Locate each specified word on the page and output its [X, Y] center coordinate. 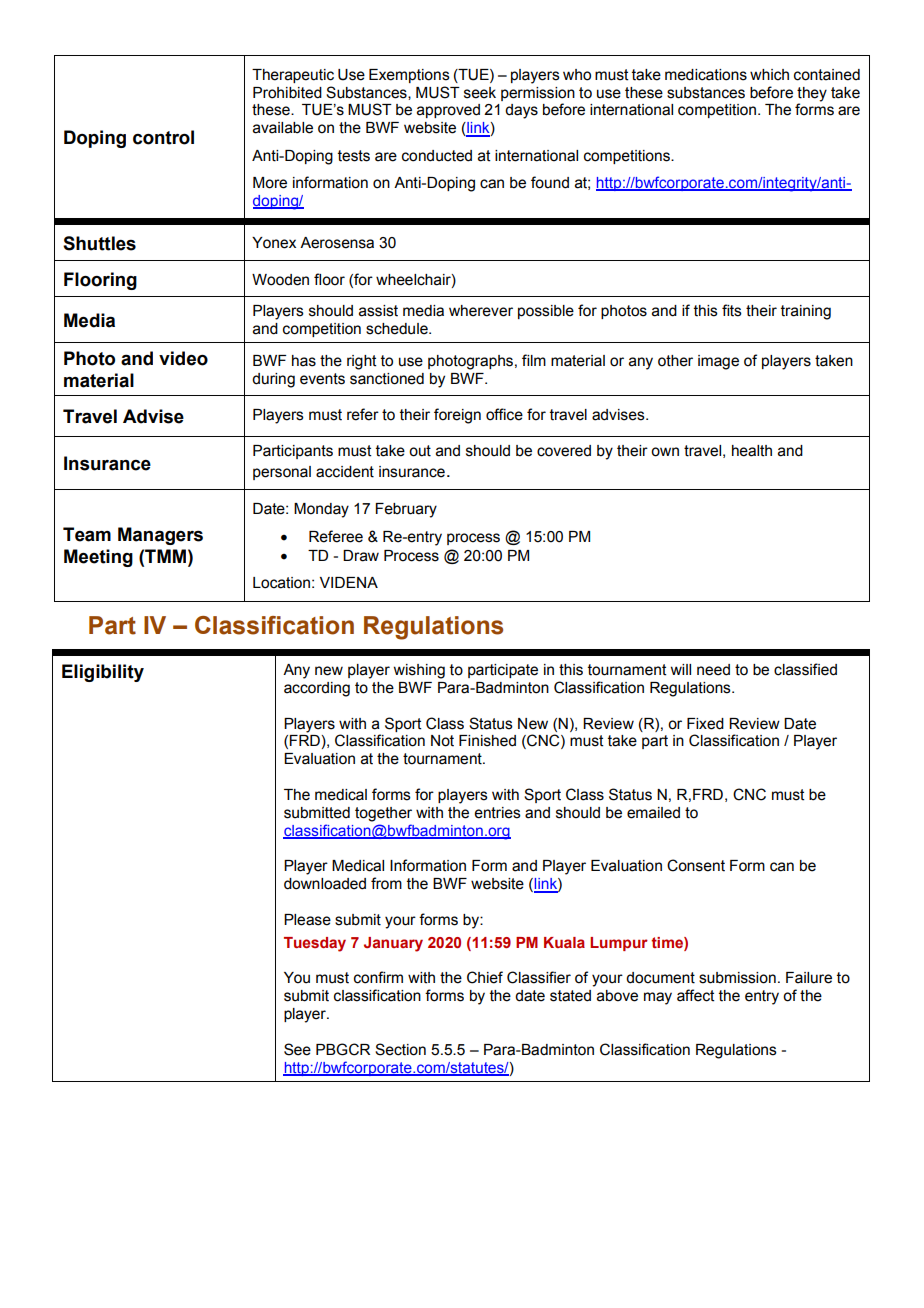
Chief [485, 977]
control [163, 137]
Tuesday [315, 944]
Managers [160, 536]
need [713, 670]
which [769, 75]
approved [448, 111]
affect [696, 995]
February [406, 510]
